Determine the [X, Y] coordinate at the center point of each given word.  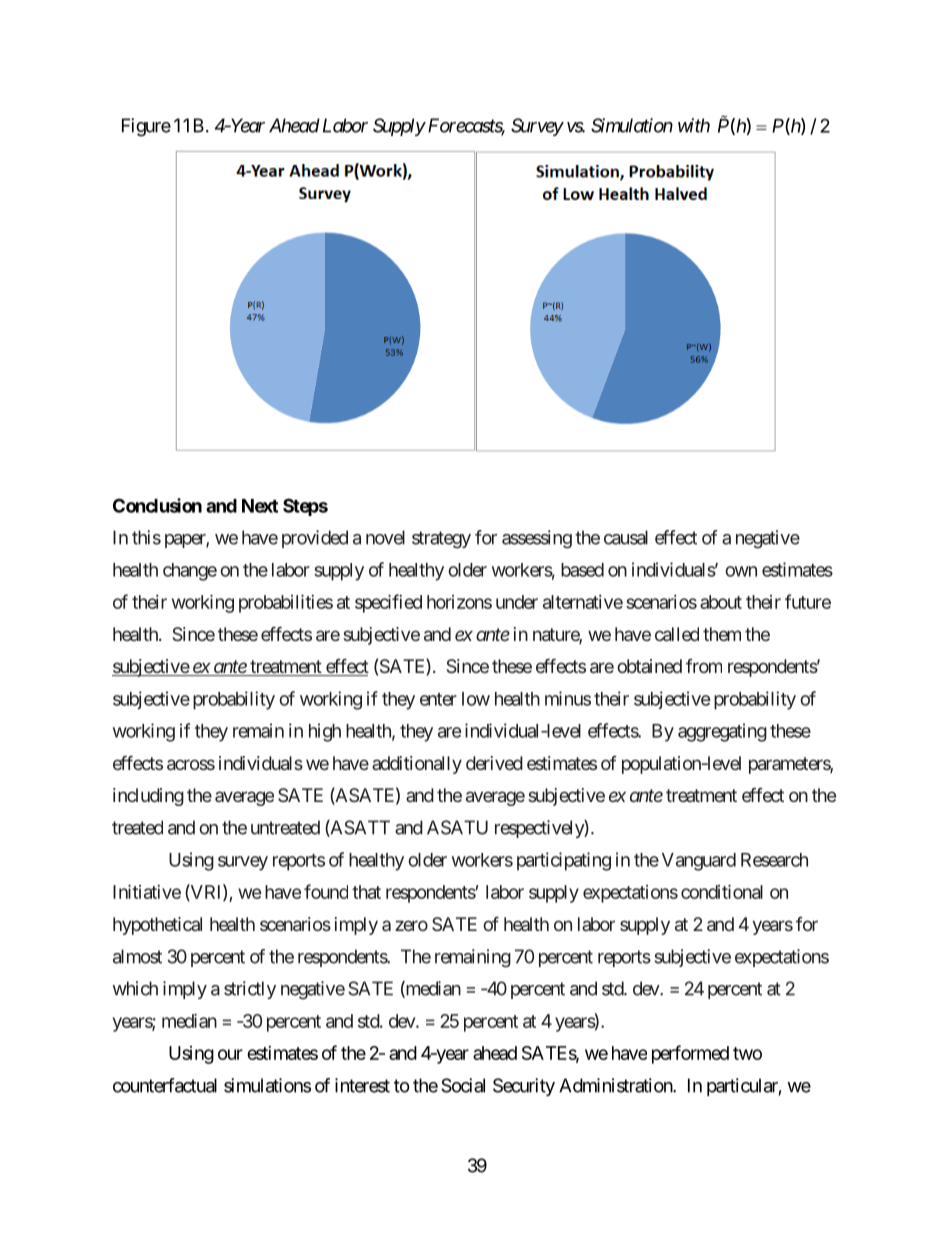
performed [690, 1054]
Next [260, 506]
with [694, 125]
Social [463, 1085]
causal [626, 537]
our [230, 1054]
